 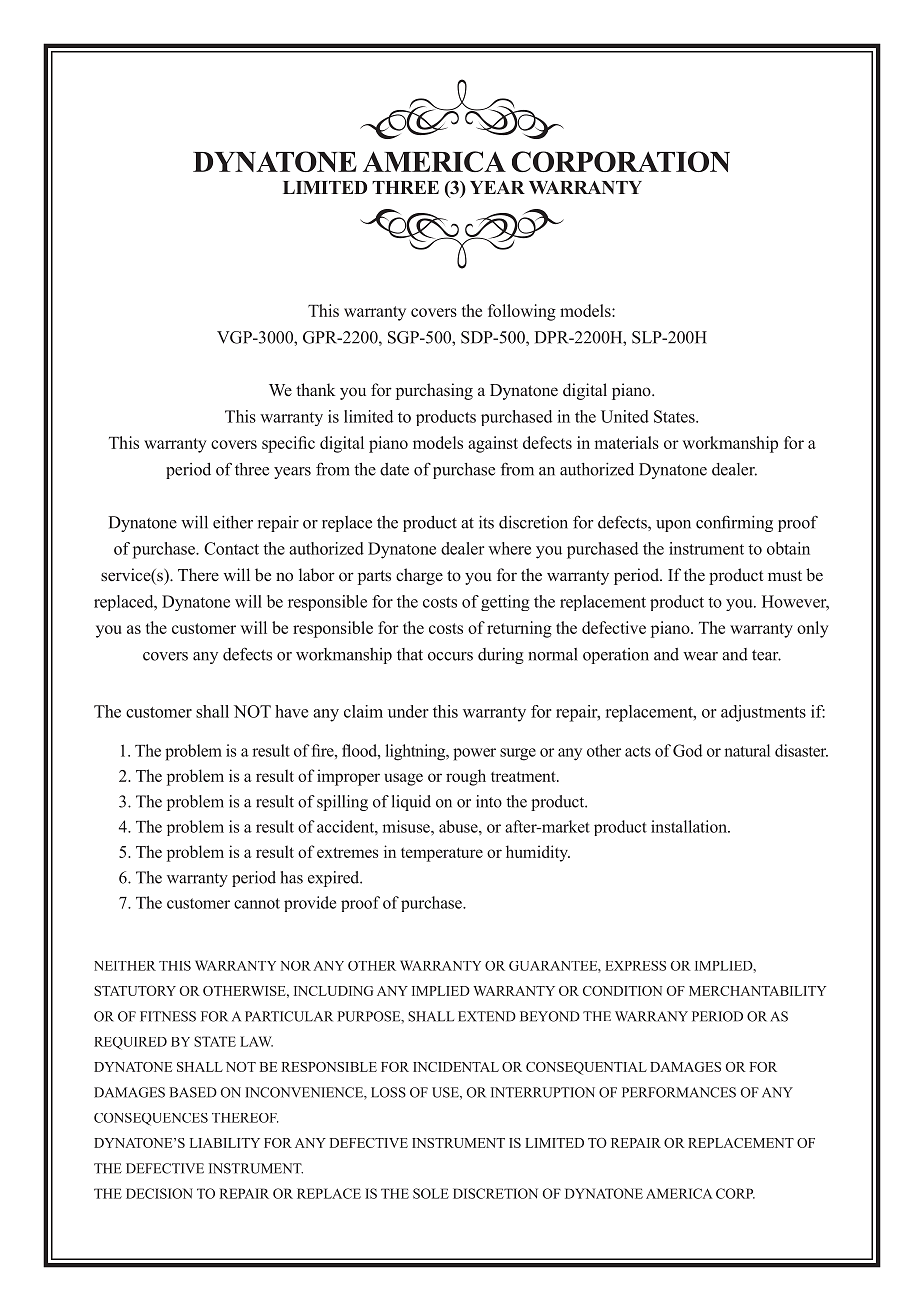 I want to click on LIABILITY, so click(x=225, y=1143).
